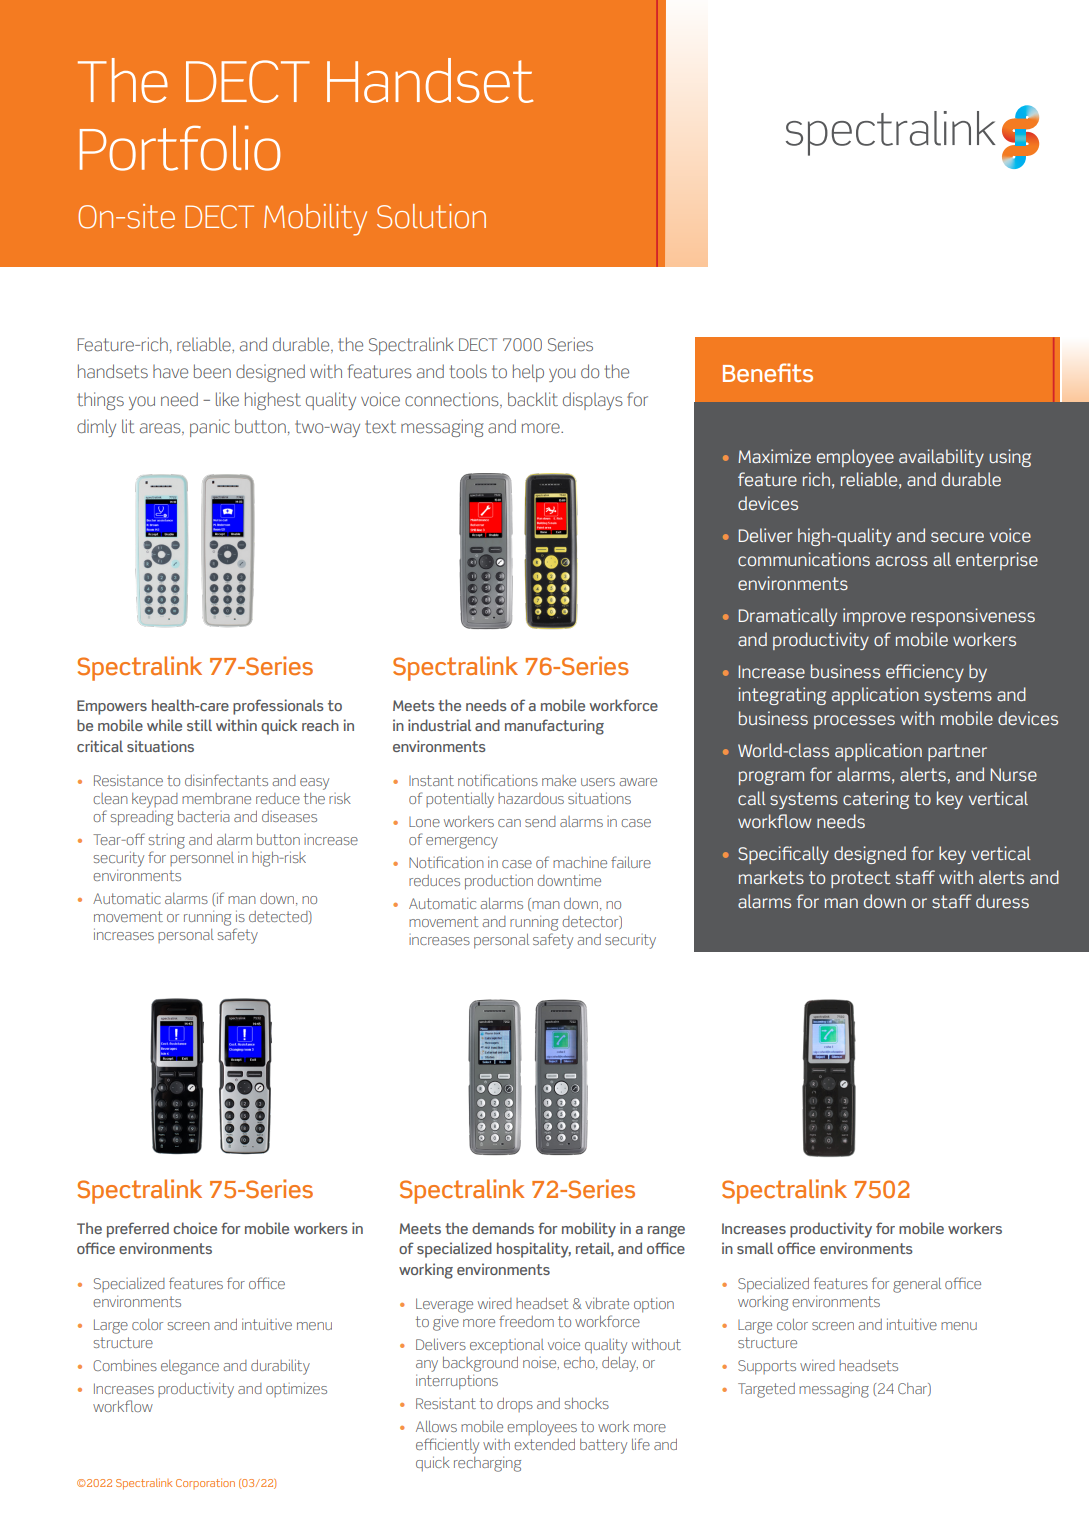 Image resolution: width=1089 pixels, height=1540 pixels. Describe the element at coordinates (431, 216) in the screenshot. I see `Solution` at that location.
